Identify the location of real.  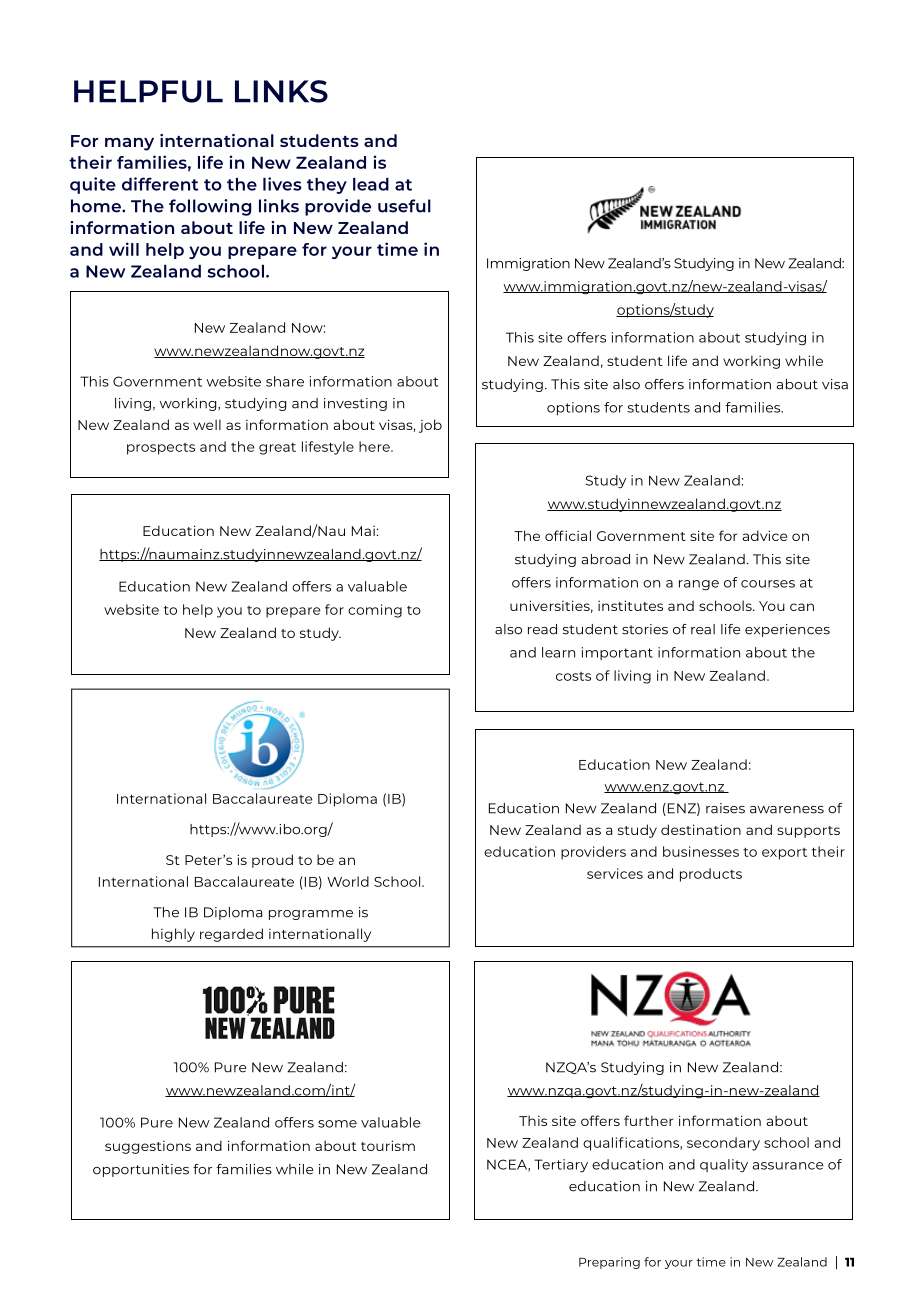
(703, 629).
